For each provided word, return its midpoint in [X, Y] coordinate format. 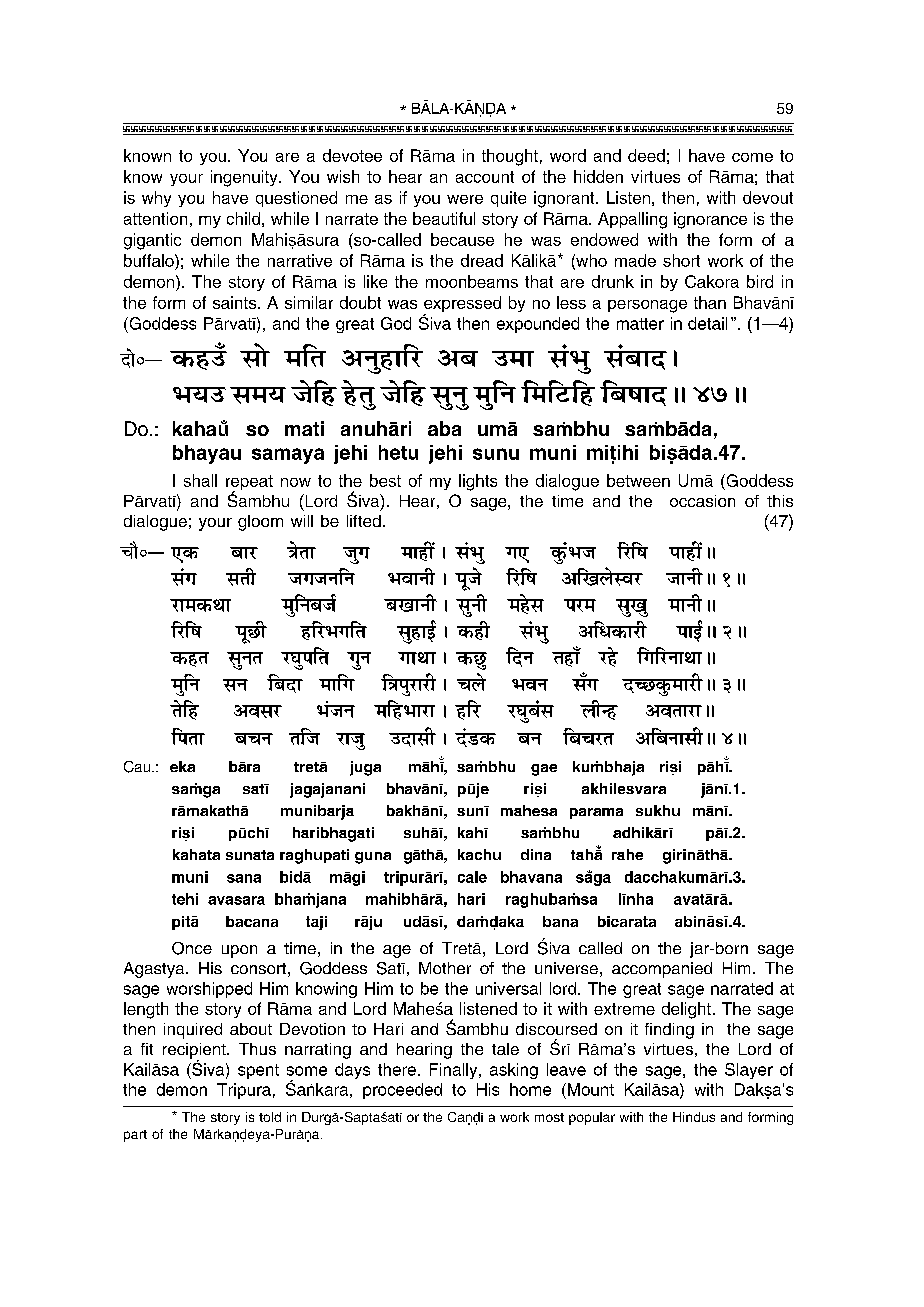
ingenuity [245, 178]
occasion [702, 501]
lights [478, 482]
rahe [627, 854]
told [270, 1117]
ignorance [710, 220]
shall [200, 480]
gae [544, 770]
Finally [455, 1071]
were [465, 199]
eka [182, 766]
